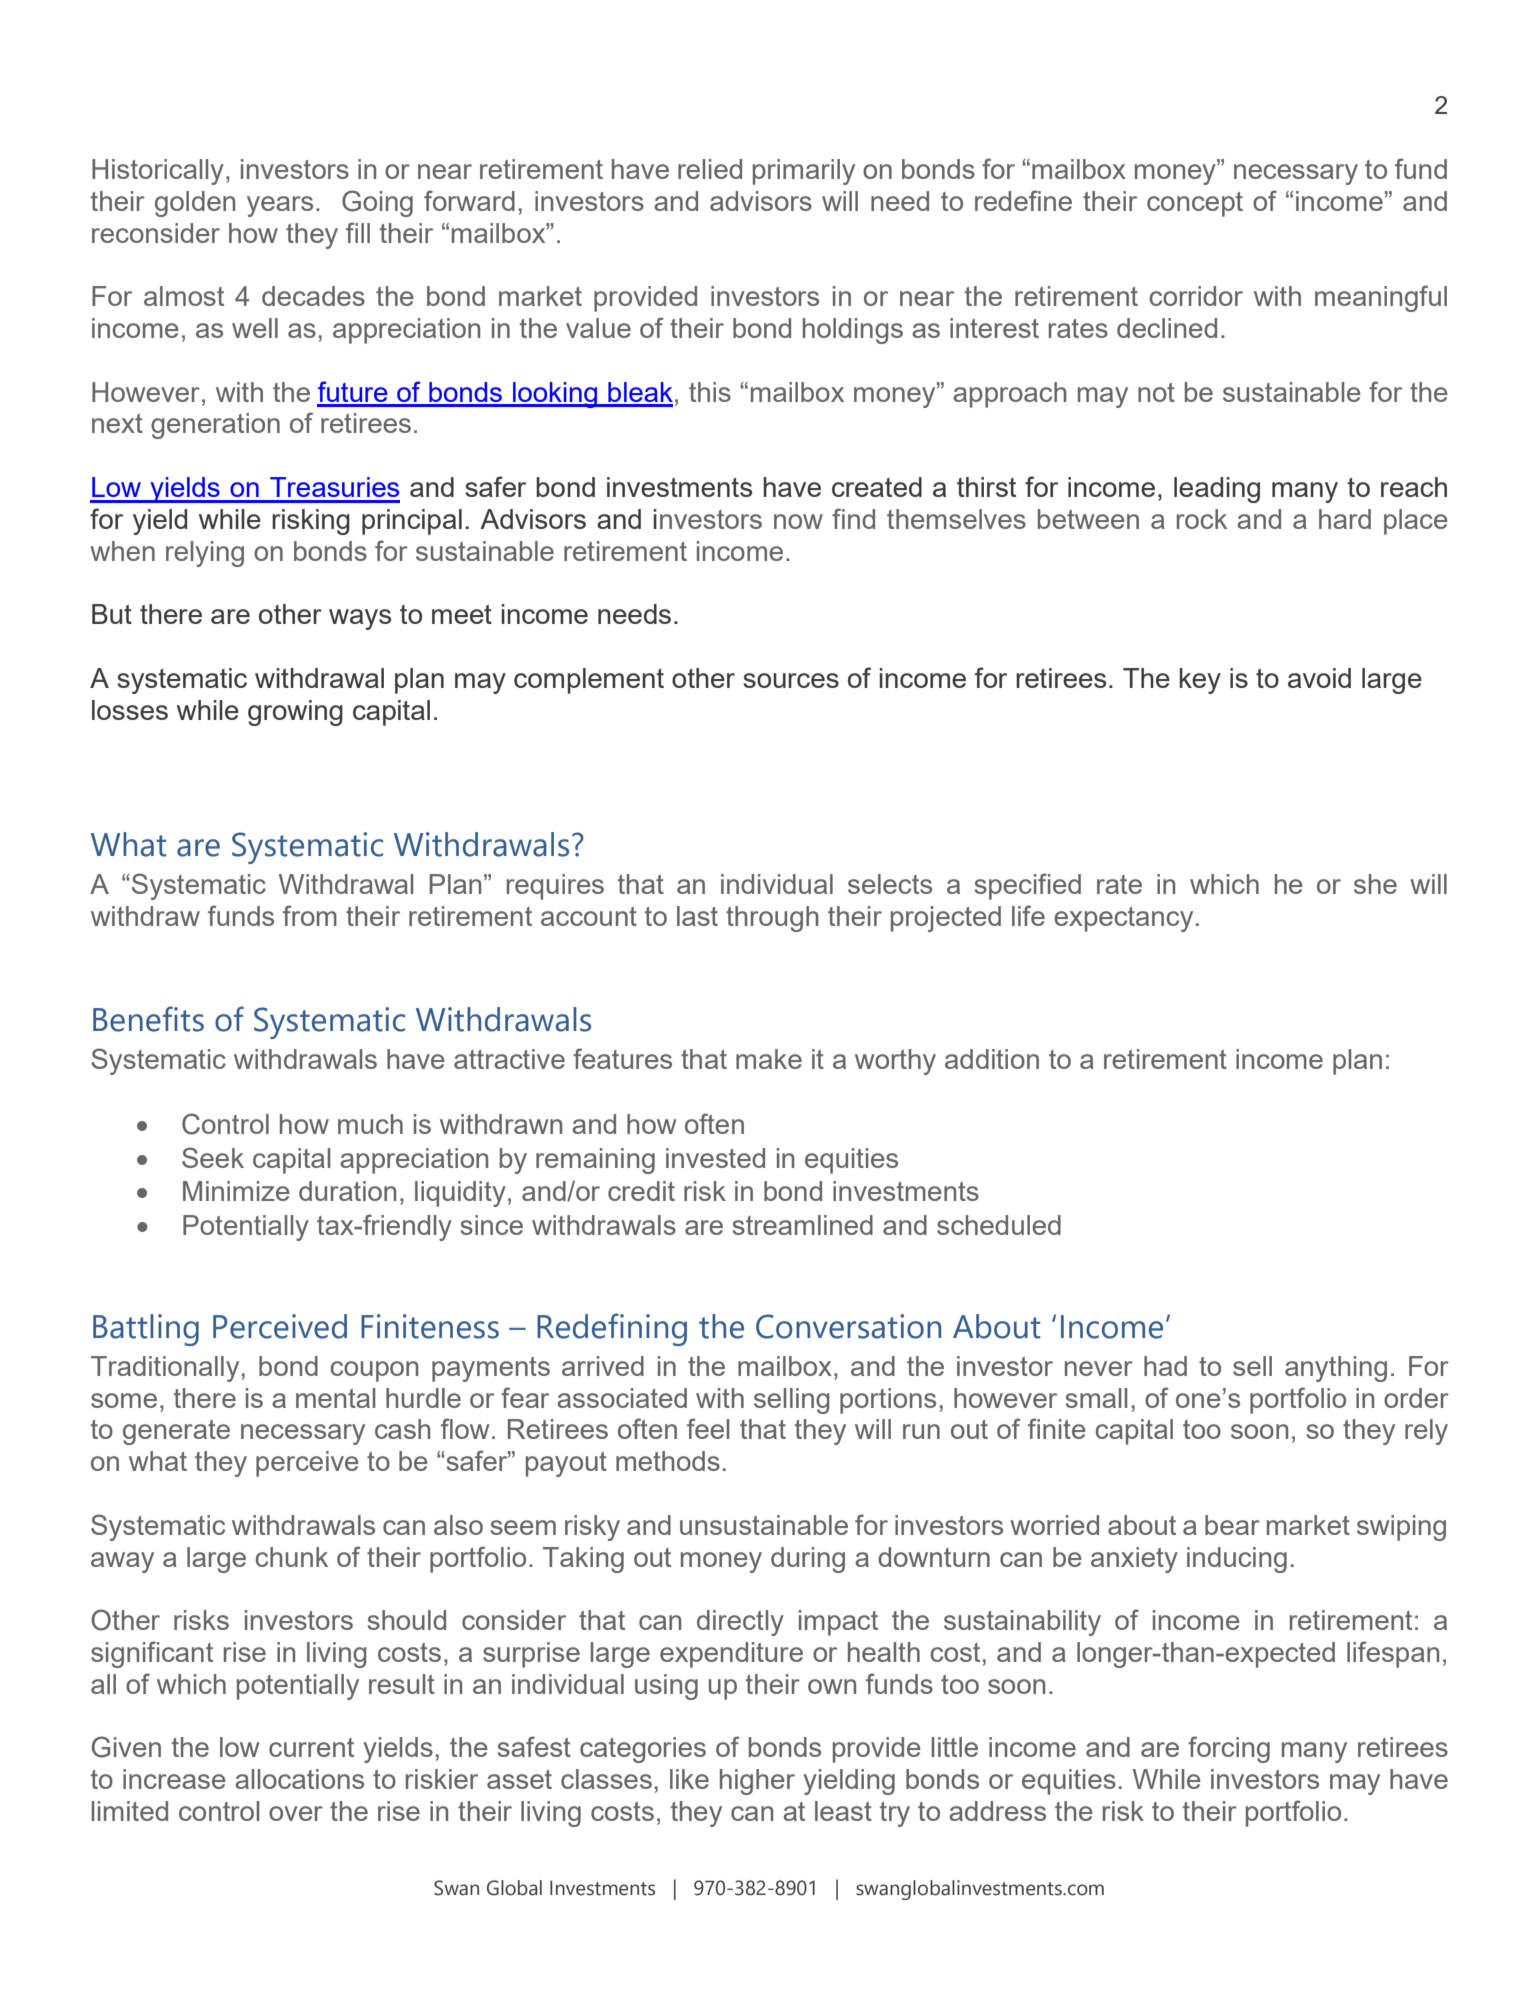  Describe the element at coordinates (1123, 919) in the screenshot. I see `expectancy` at that location.
